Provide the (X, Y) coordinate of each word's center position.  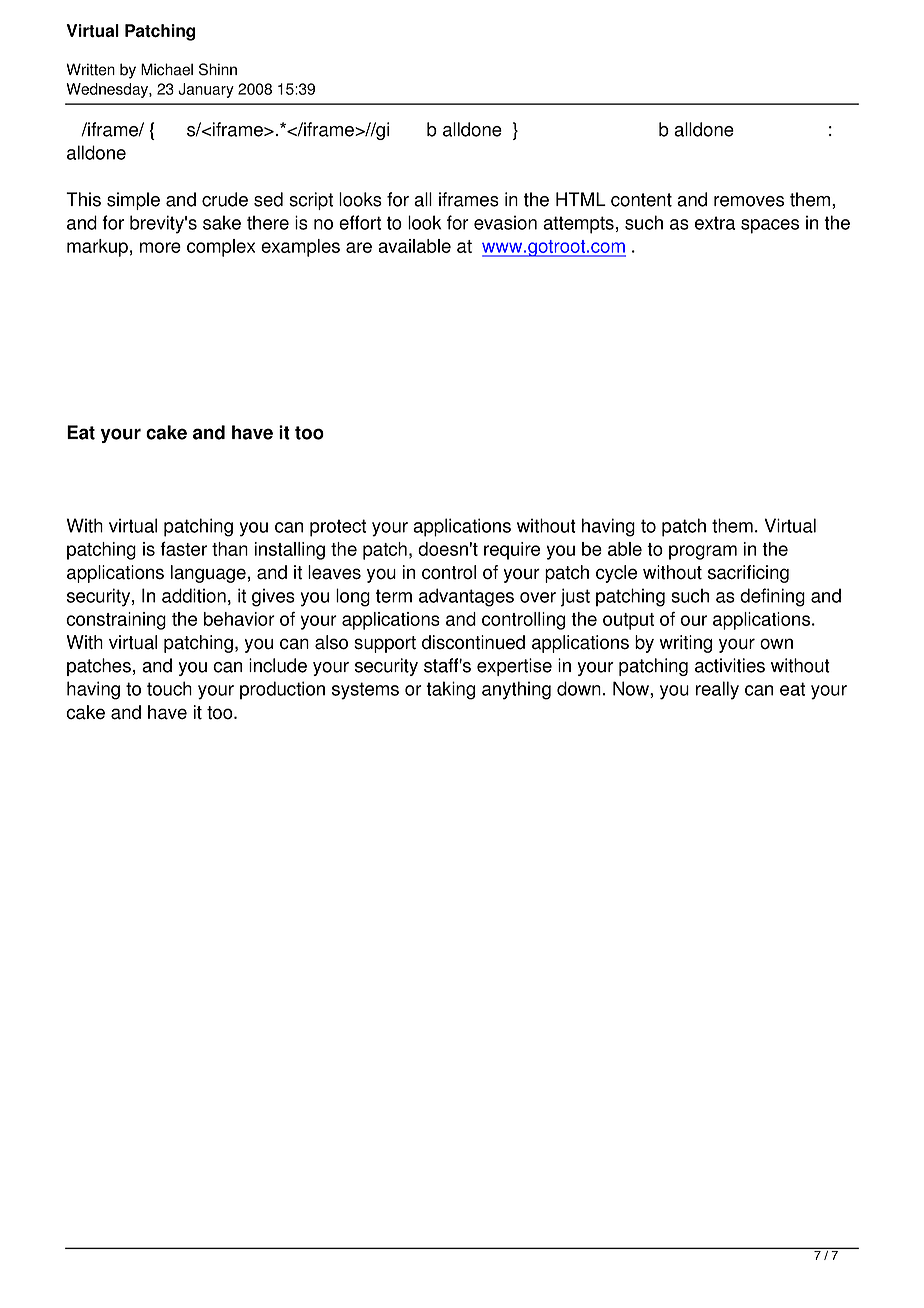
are (359, 247)
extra (715, 223)
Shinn (218, 69)
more (160, 247)
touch (169, 688)
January (206, 90)
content (641, 200)
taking (450, 690)
